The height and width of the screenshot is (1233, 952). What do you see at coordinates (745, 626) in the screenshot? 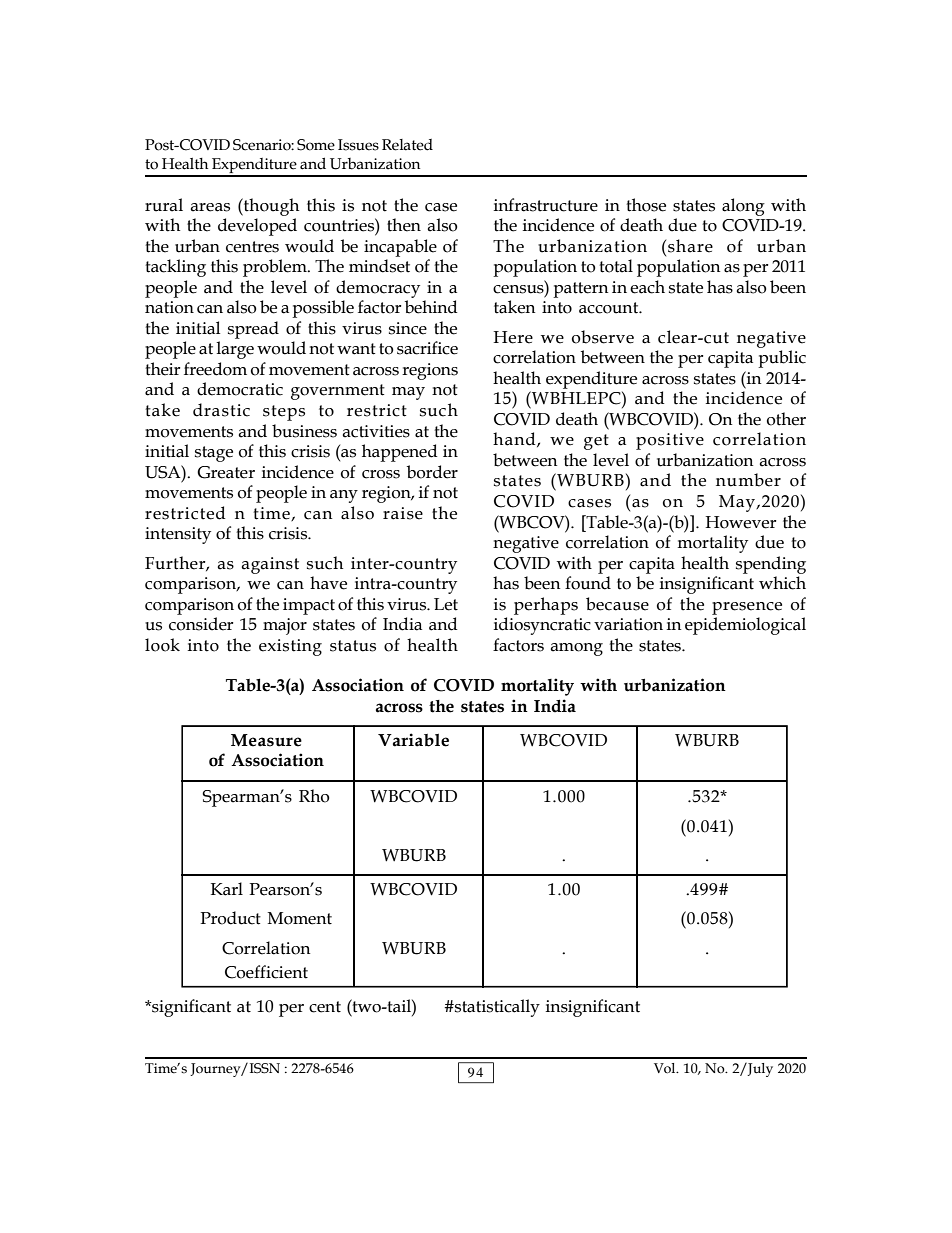
I see `epidemiological` at bounding box center [745, 626].
